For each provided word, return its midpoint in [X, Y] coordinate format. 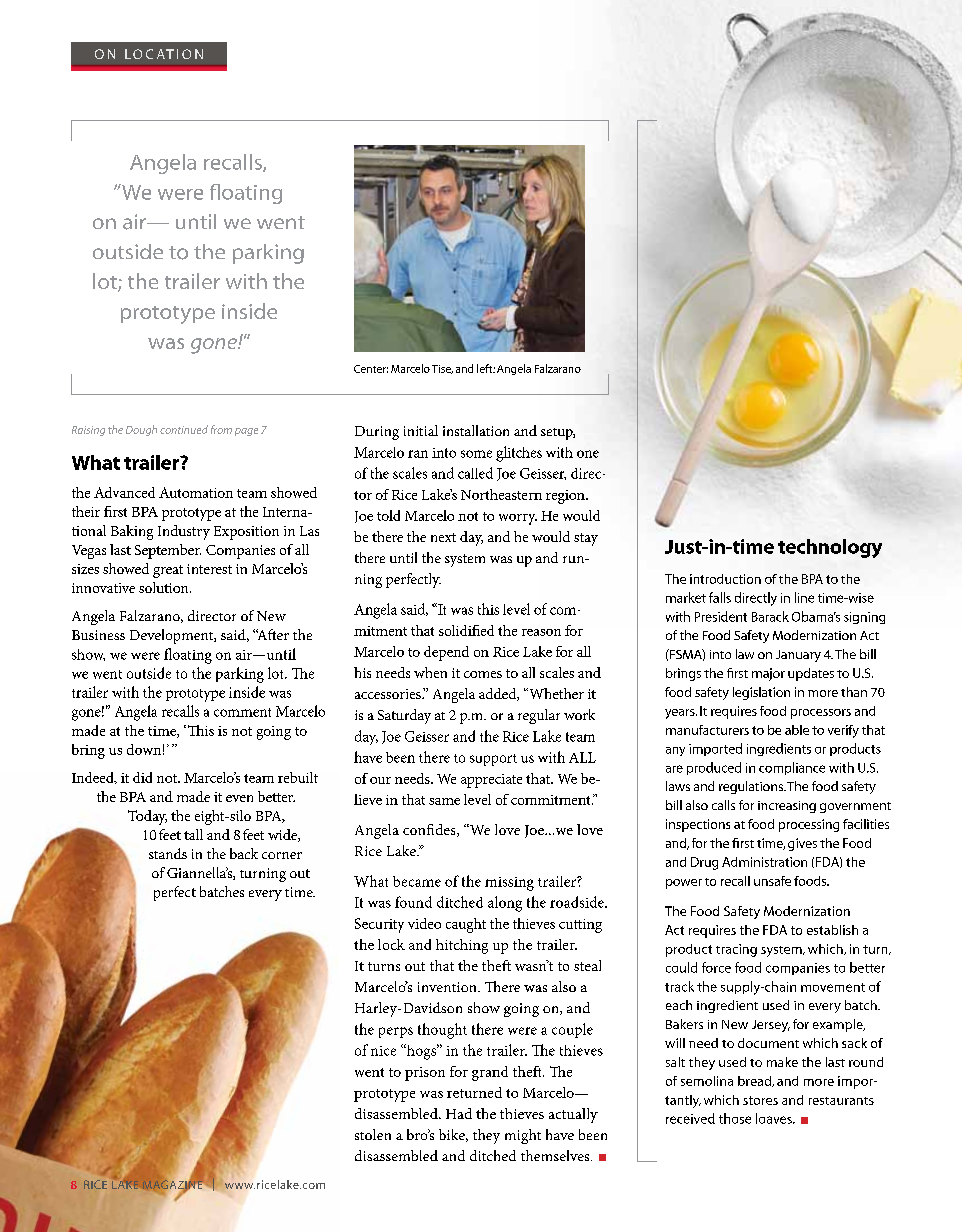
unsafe [772, 881]
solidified [466, 630]
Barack [770, 616]
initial [421, 430]
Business [98, 635]
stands [168, 853]
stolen [373, 1134]
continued [184, 429]
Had [459, 1113]
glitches [519, 454]
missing [509, 884]
